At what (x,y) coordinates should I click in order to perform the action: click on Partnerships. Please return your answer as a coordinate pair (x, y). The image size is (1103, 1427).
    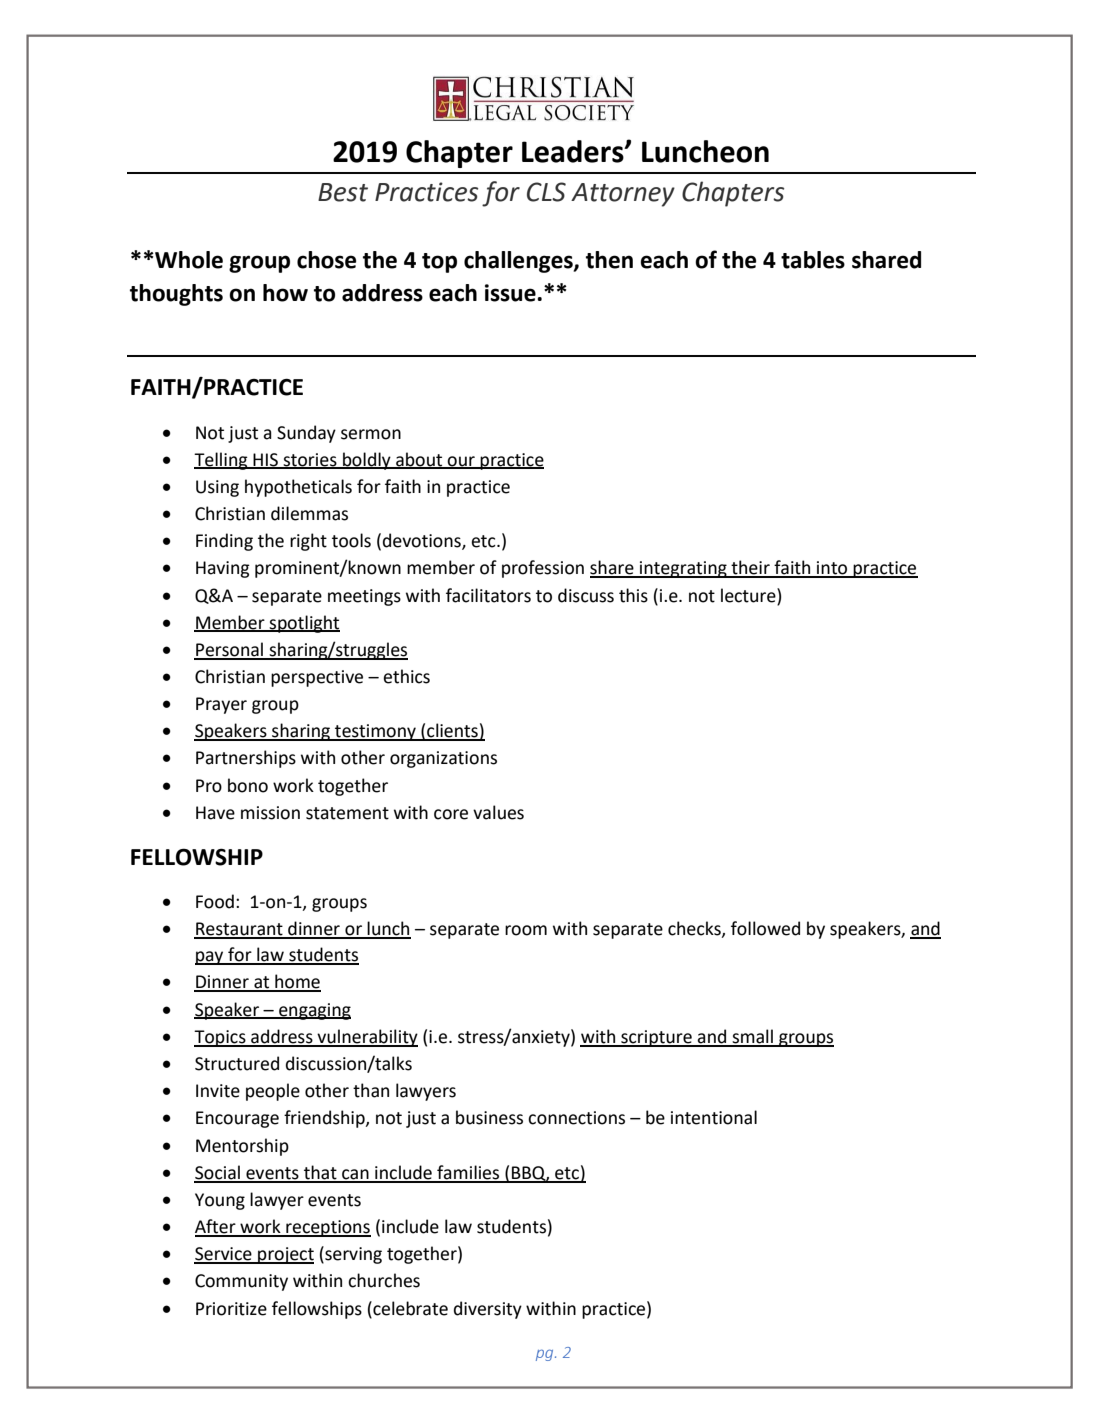
    Looking at the image, I should click on (246, 759).
